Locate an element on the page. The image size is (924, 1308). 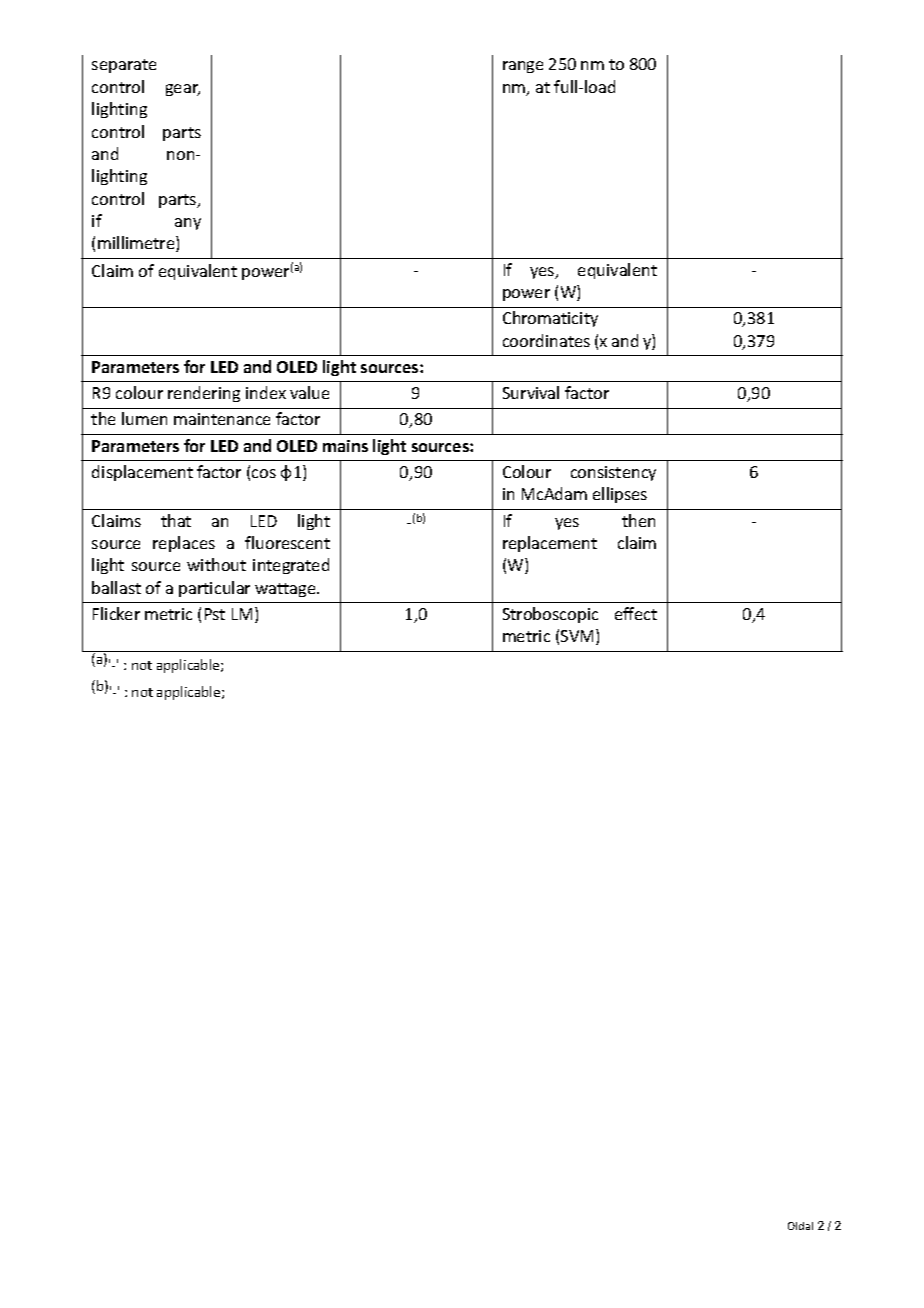
range is located at coordinates (523, 67).
